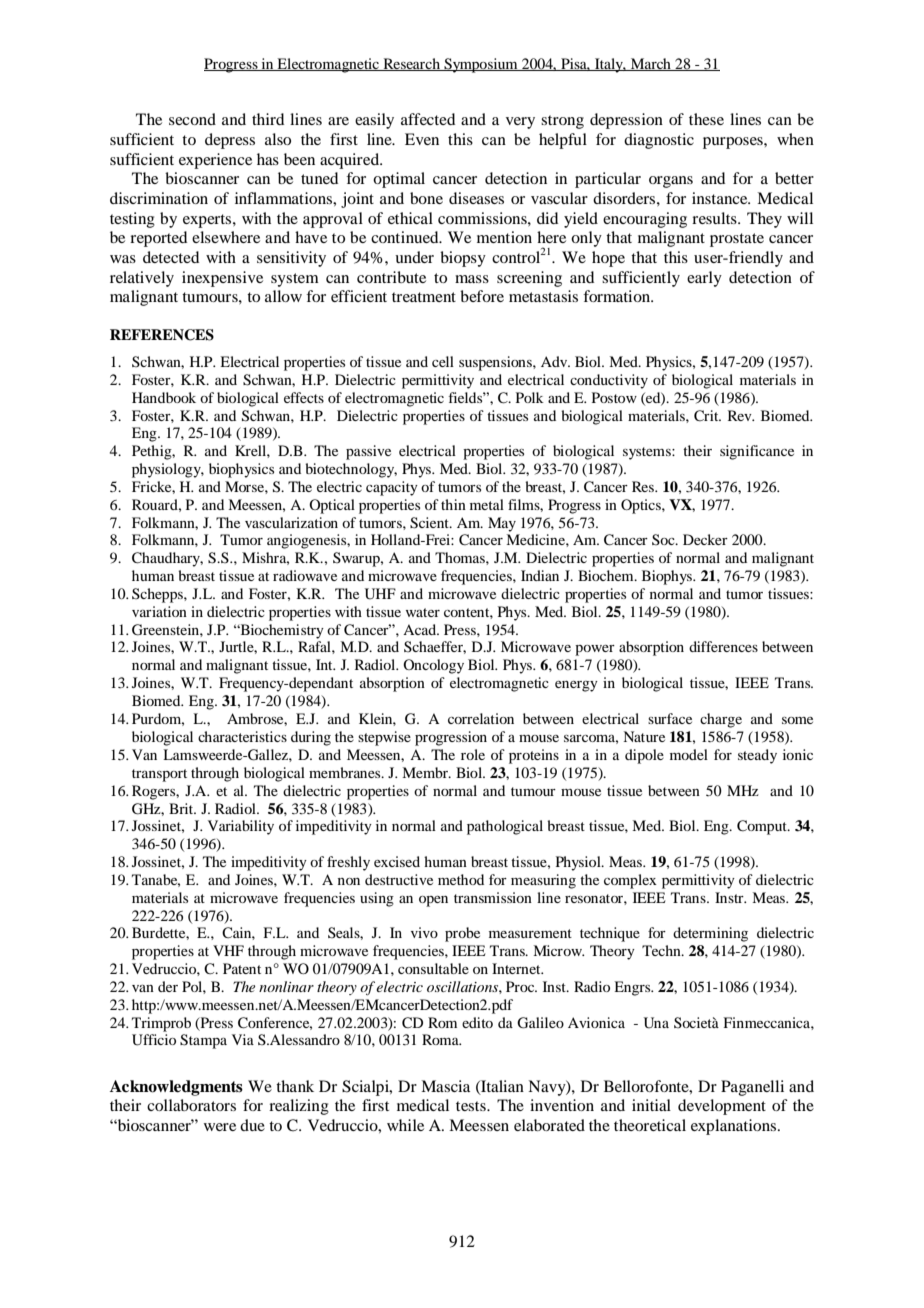 This page has width=924, height=1308. What do you see at coordinates (722, 1107) in the page?
I see `development` at bounding box center [722, 1107].
